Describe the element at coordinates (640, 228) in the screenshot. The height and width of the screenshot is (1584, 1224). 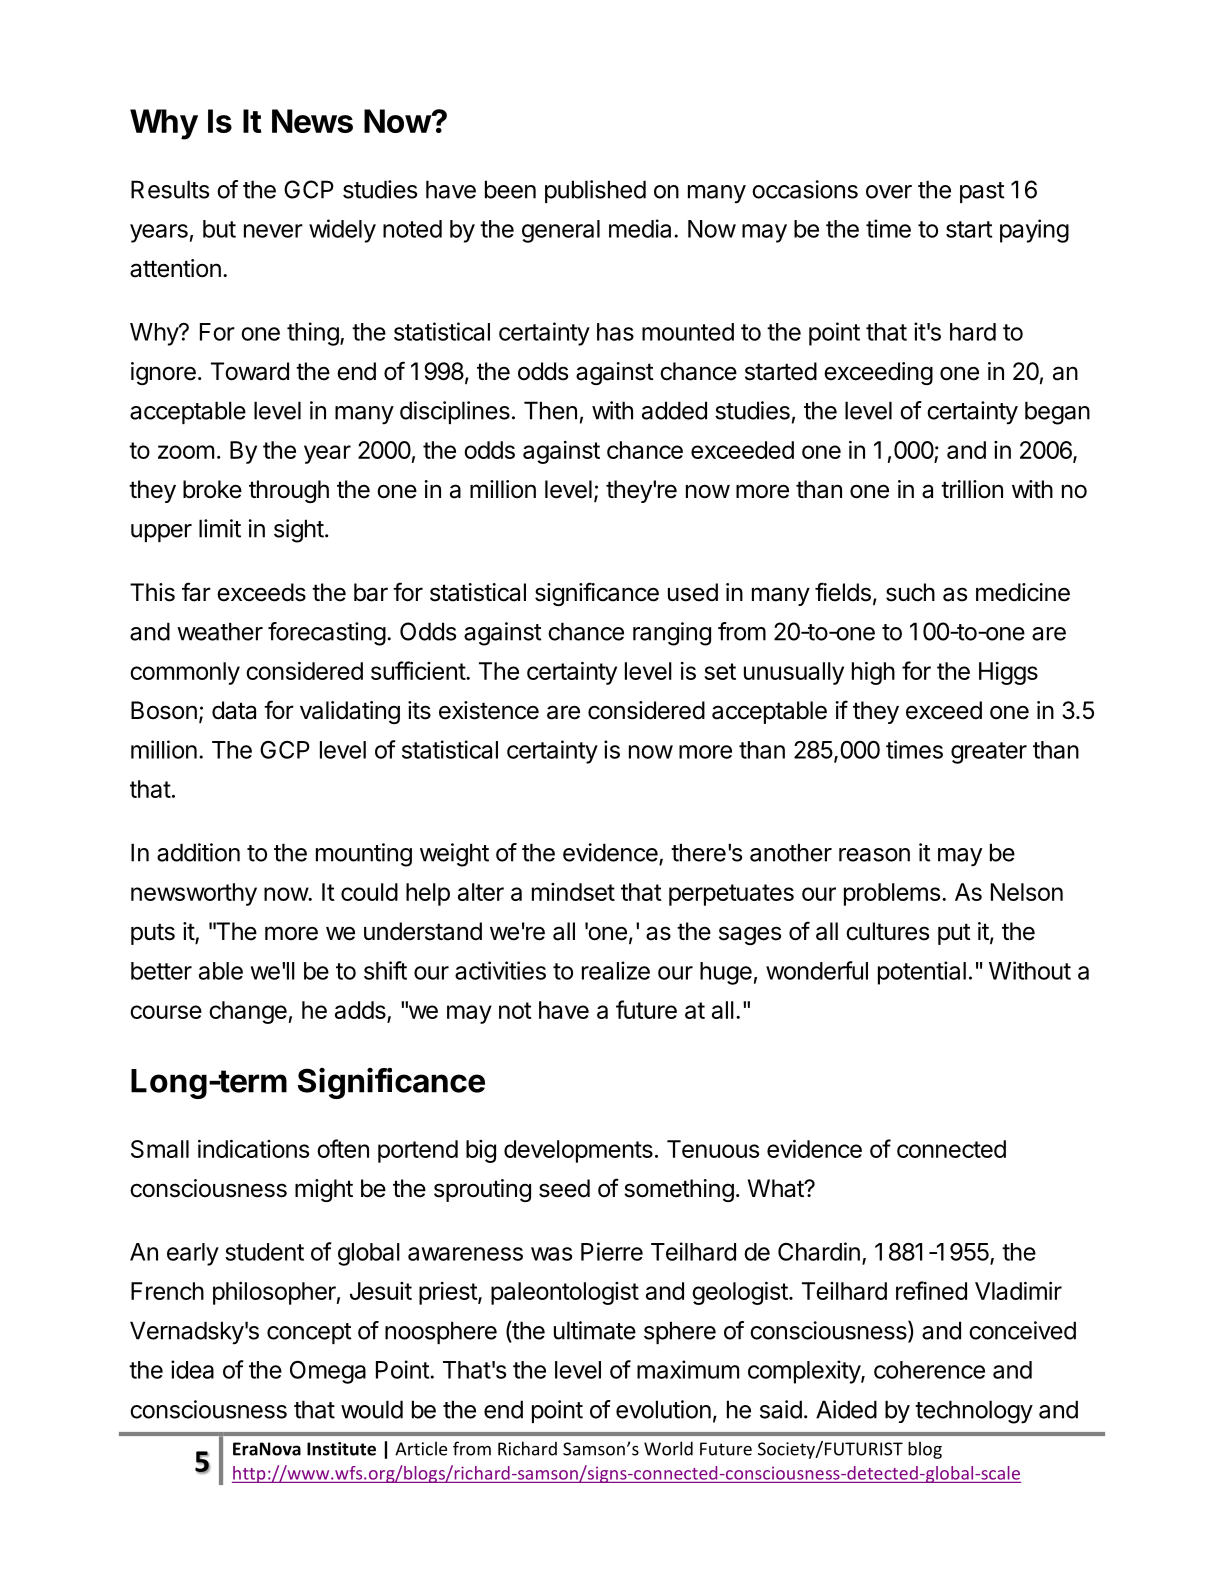
I see `media` at that location.
